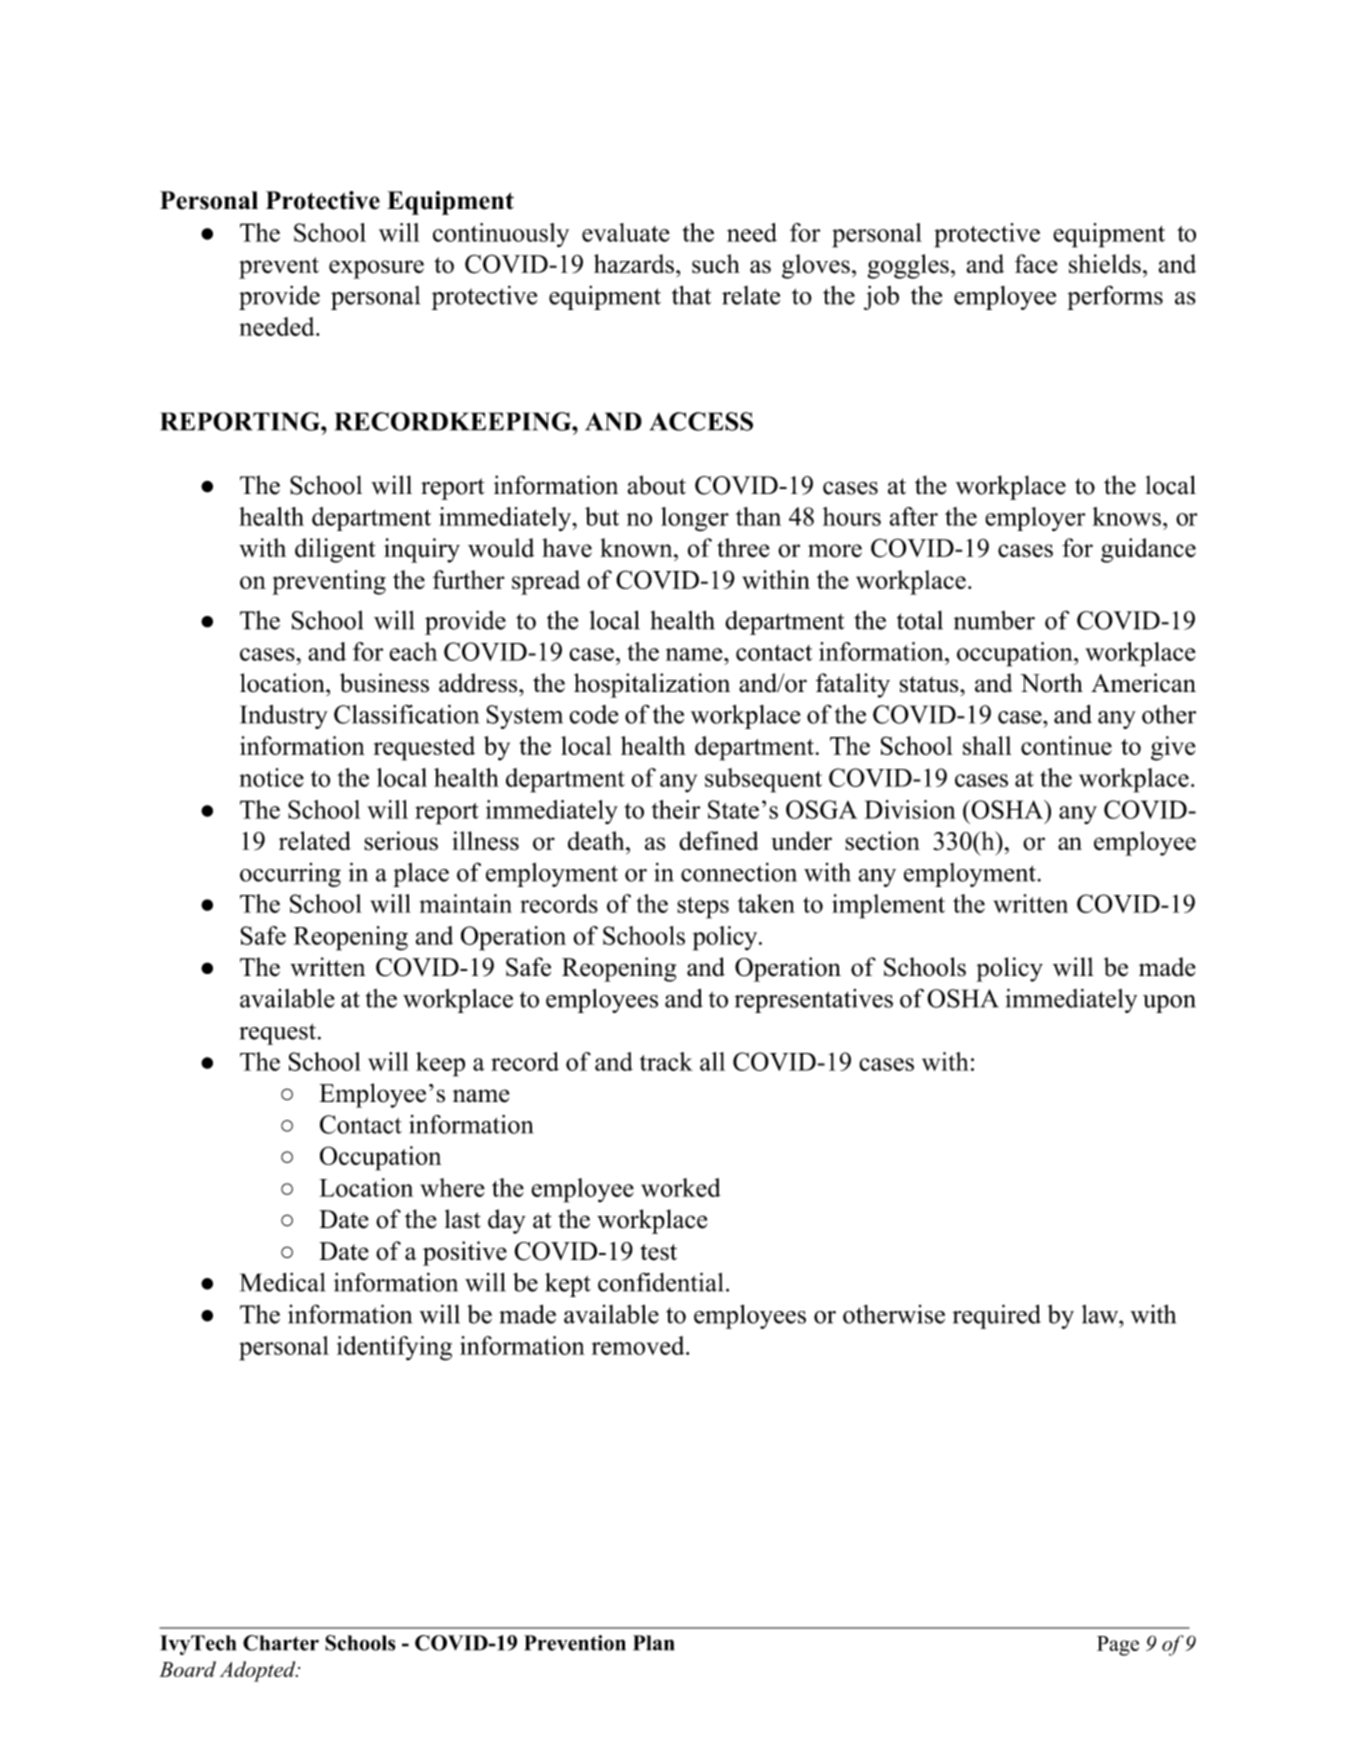 This screenshot has height=1755, width=1356. What do you see at coordinates (1169, 1004) in the screenshot?
I see `upon` at bounding box center [1169, 1004].
